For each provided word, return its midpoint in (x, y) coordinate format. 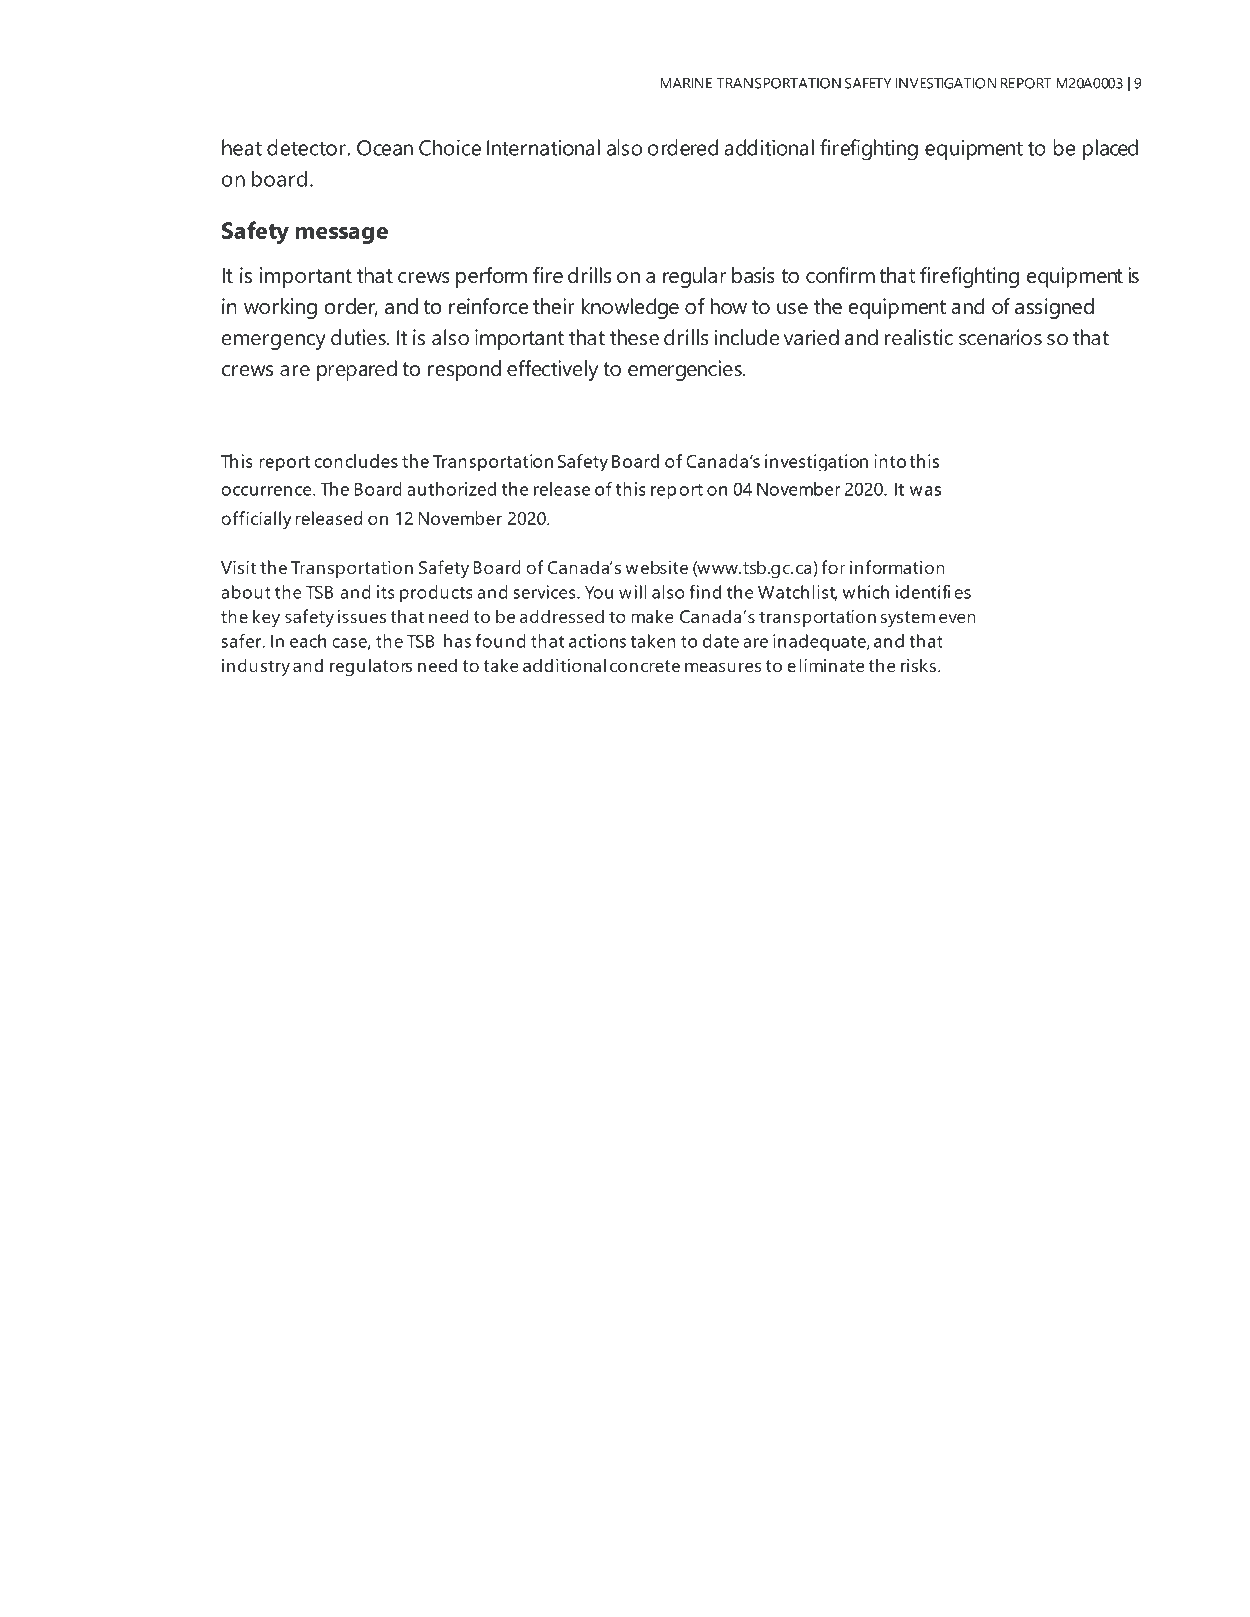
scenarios (1000, 337)
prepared (357, 370)
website (657, 567)
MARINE (686, 83)
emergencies (686, 370)
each (308, 641)
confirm (840, 275)
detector (307, 147)
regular (695, 277)
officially (256, 520)
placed (1110, 150)
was (925, 491)
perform (491, 277)
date (721, 641)
